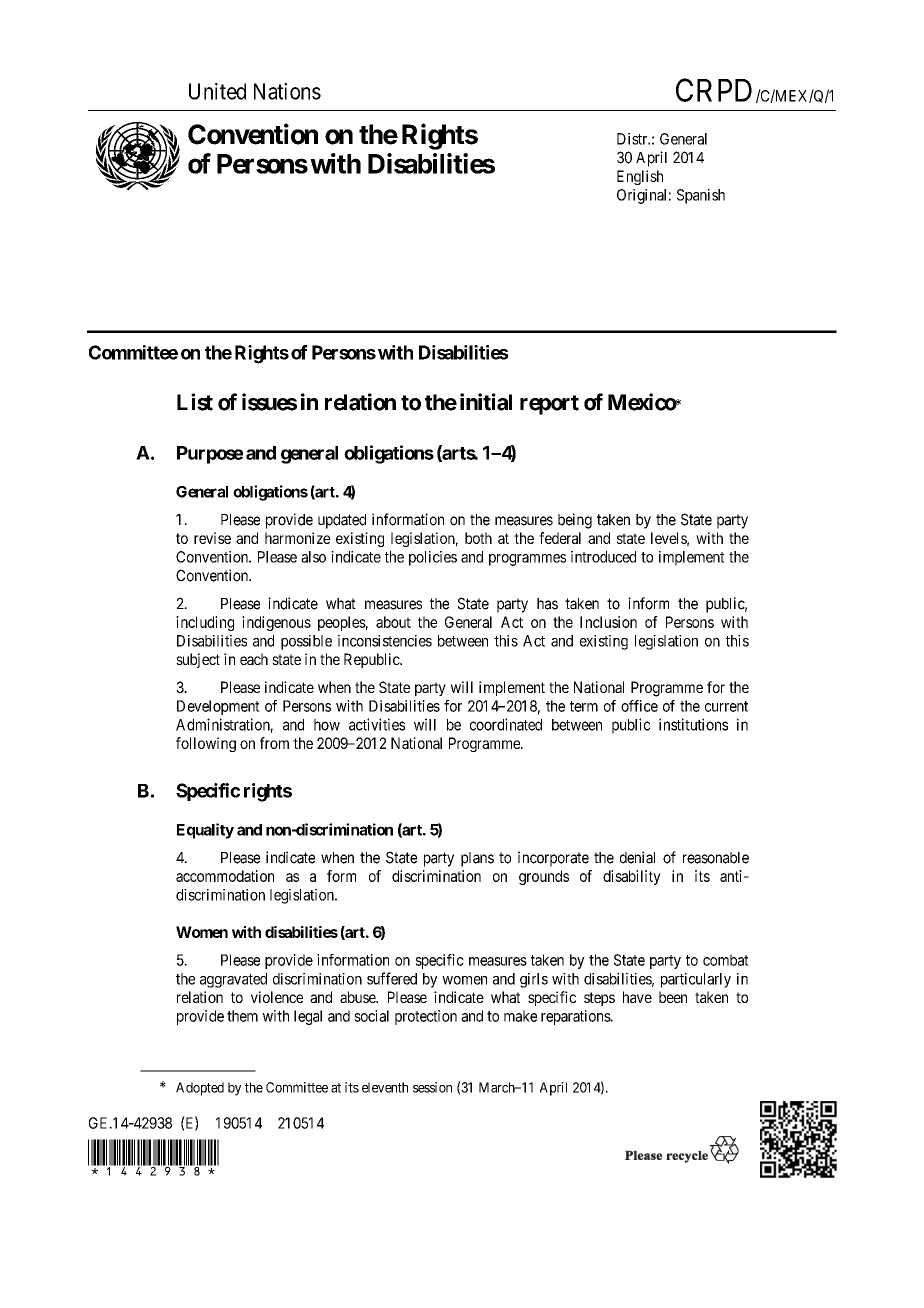  What do you see at coordinates (486, 402) in the screenshot?
I see `initial` at bounding box center [486, 402].
